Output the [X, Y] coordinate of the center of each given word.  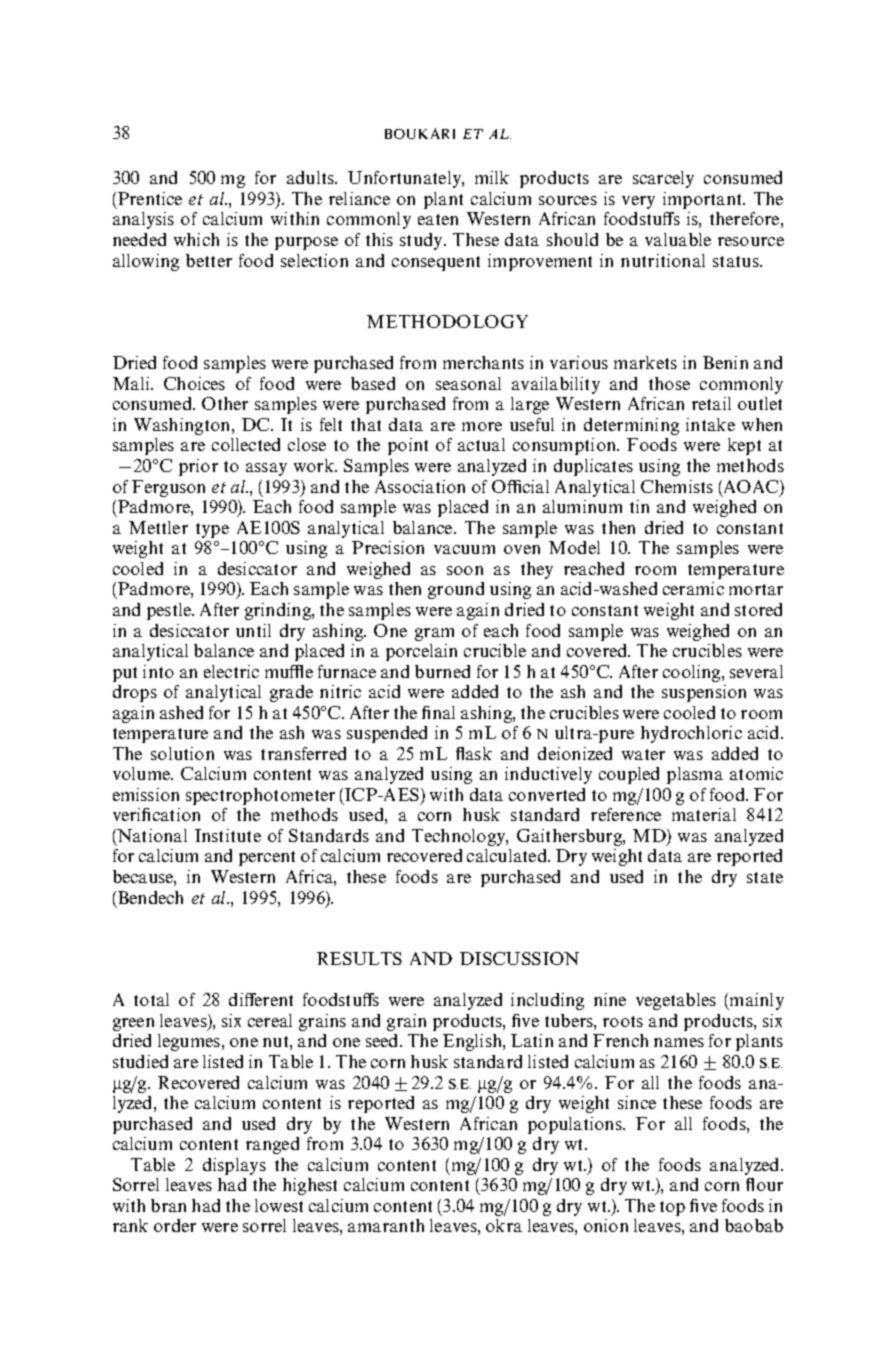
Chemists [677, 486]
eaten [438, 219]
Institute [228, 835]
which [196, 239]
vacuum [464, 549]
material [704, 814]
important [704, 200]
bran [168, 1205]
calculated [508, 855]
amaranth [386, 1225]
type [212, 530]
